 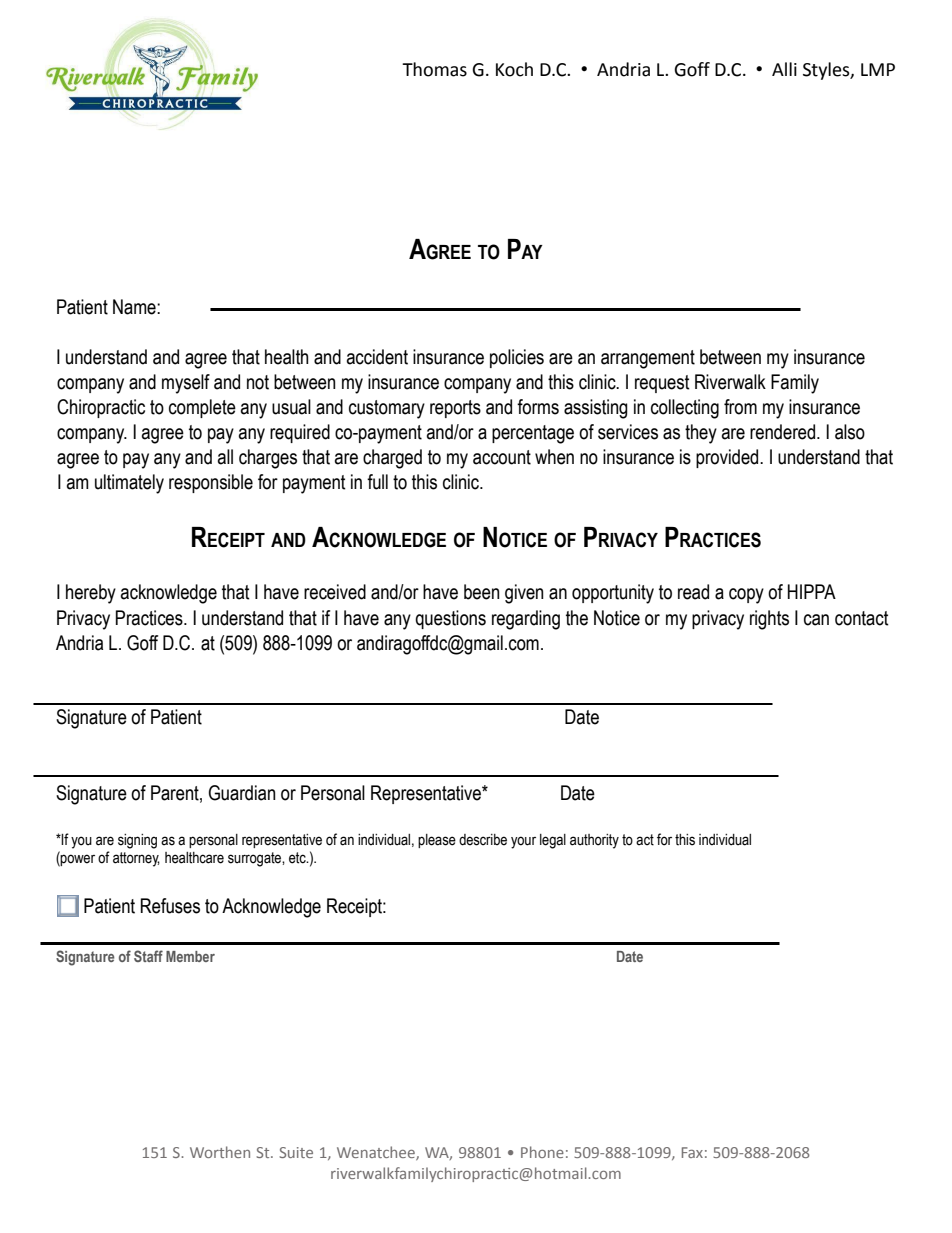 I want to click on Thomas, so click(x=434, y=69).
